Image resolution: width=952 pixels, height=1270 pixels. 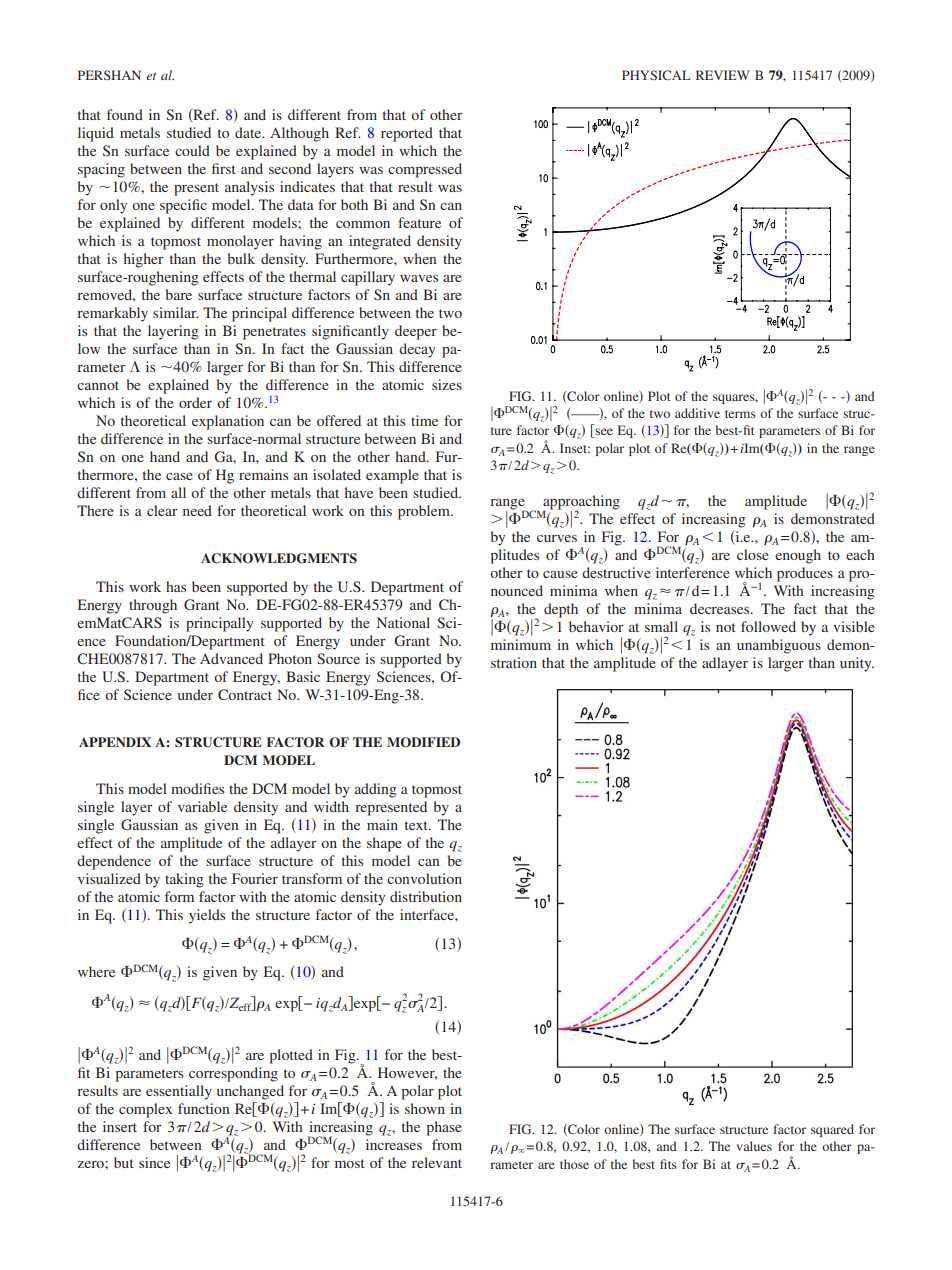 What do you see at coordinates (447, 384) in the screenshot?
I see `sizes` at bounding box center [447, 384].
